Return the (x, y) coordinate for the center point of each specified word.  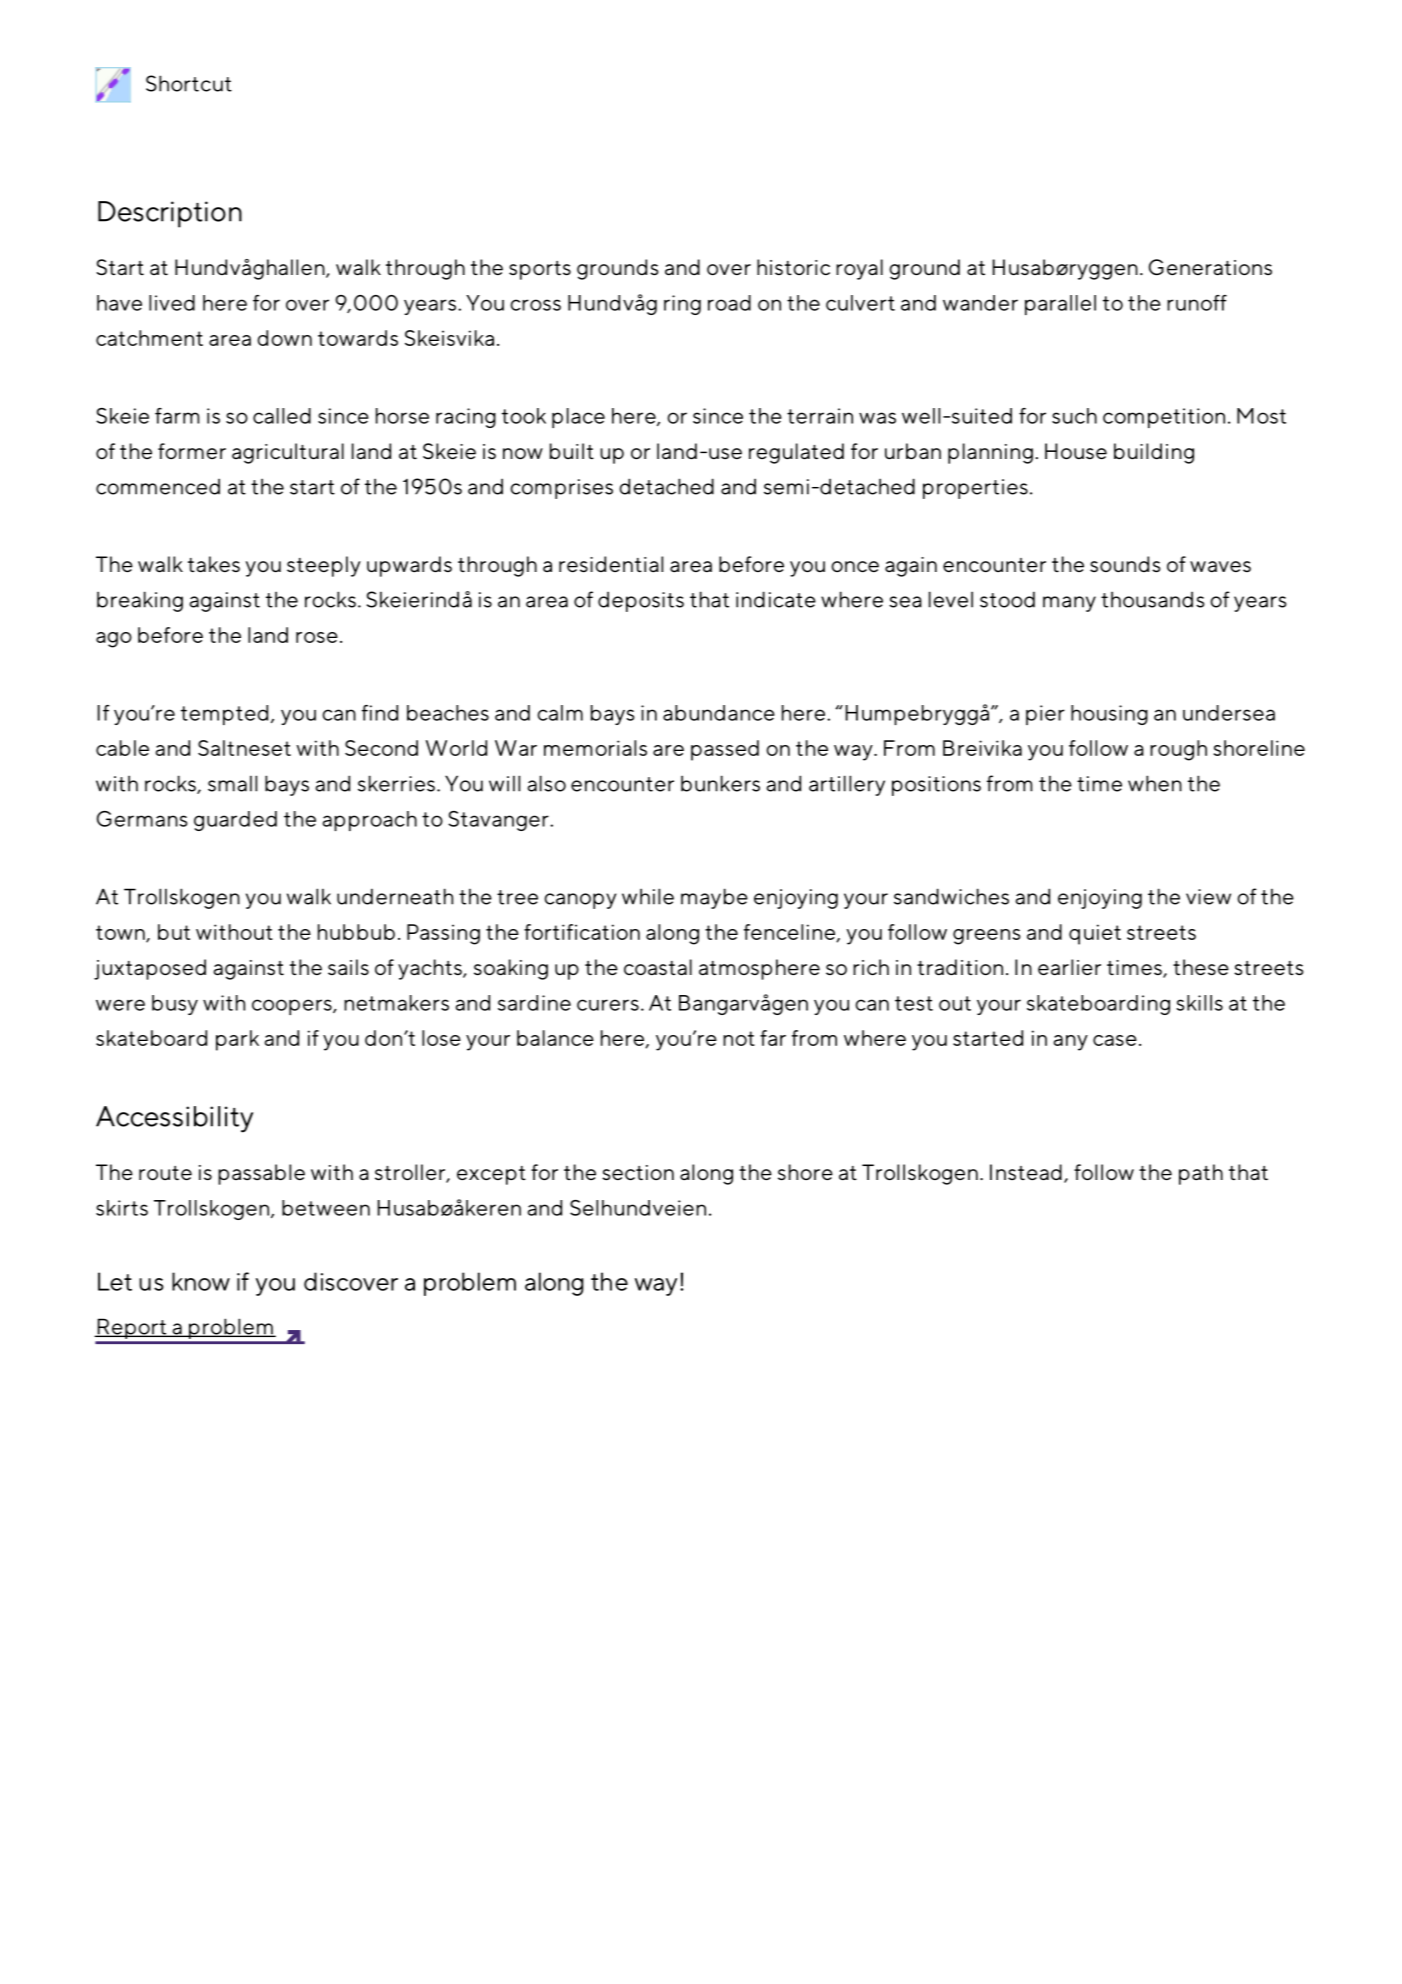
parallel (1060, 305)
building (1154, 453)
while (648, 896)
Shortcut (189, 83)
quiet (1095, 934)
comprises (562, 489)
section (638, 1173)
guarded (235, 821)
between (326, 1208)
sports (540, 270)
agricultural (288, 453)
